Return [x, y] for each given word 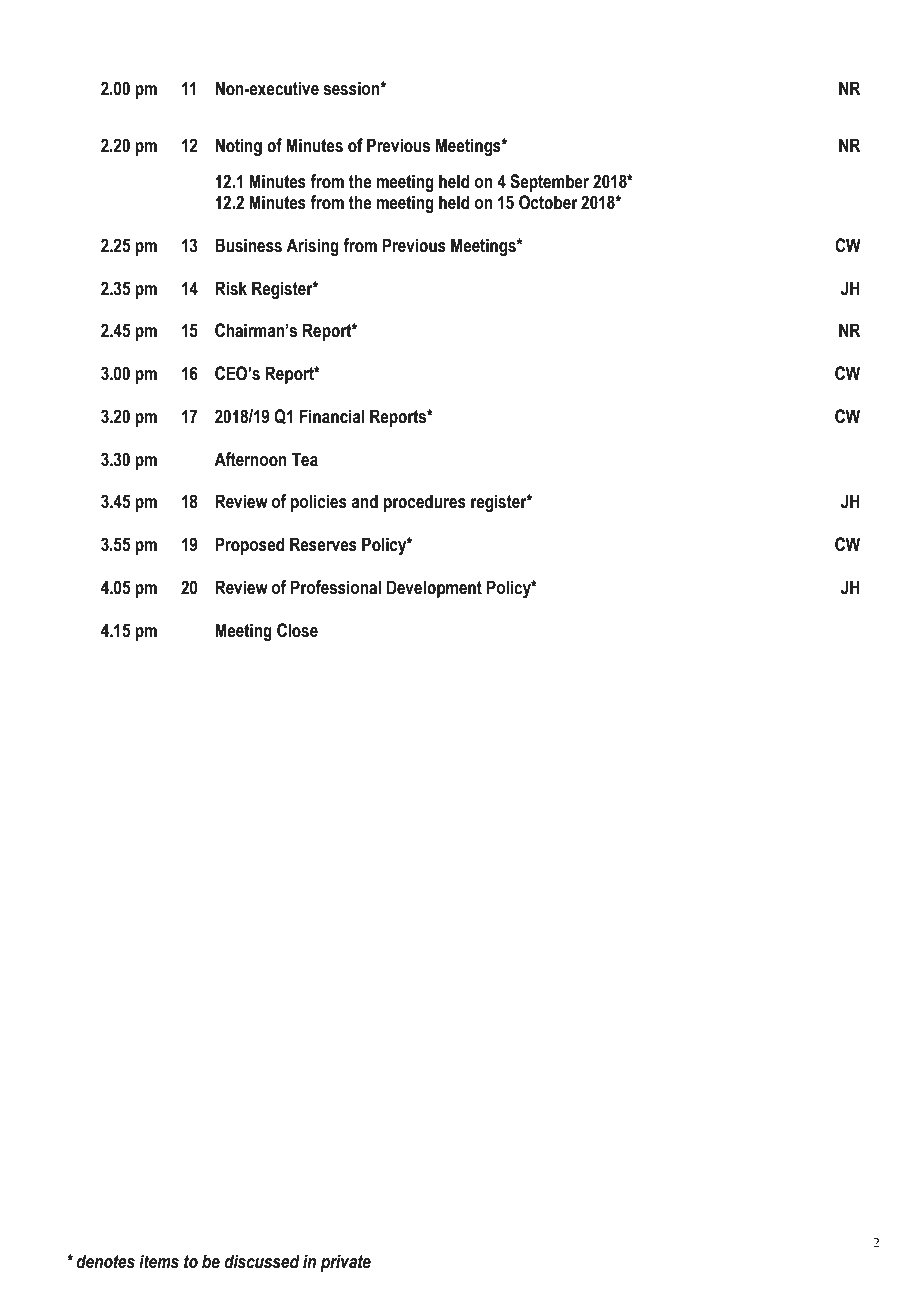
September [549, 183]
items [159, 1261]
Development [434, 589]
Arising [312, 247]
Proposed [249, 546]
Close [297, 630]
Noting [238, 147]
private [345, 1263]
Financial [332, 416]
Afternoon [250, 459]
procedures [425, 503]
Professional [336, 587]
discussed [262, 1261]
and [364, 501]
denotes [105, 1261]
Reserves [323, 544]
